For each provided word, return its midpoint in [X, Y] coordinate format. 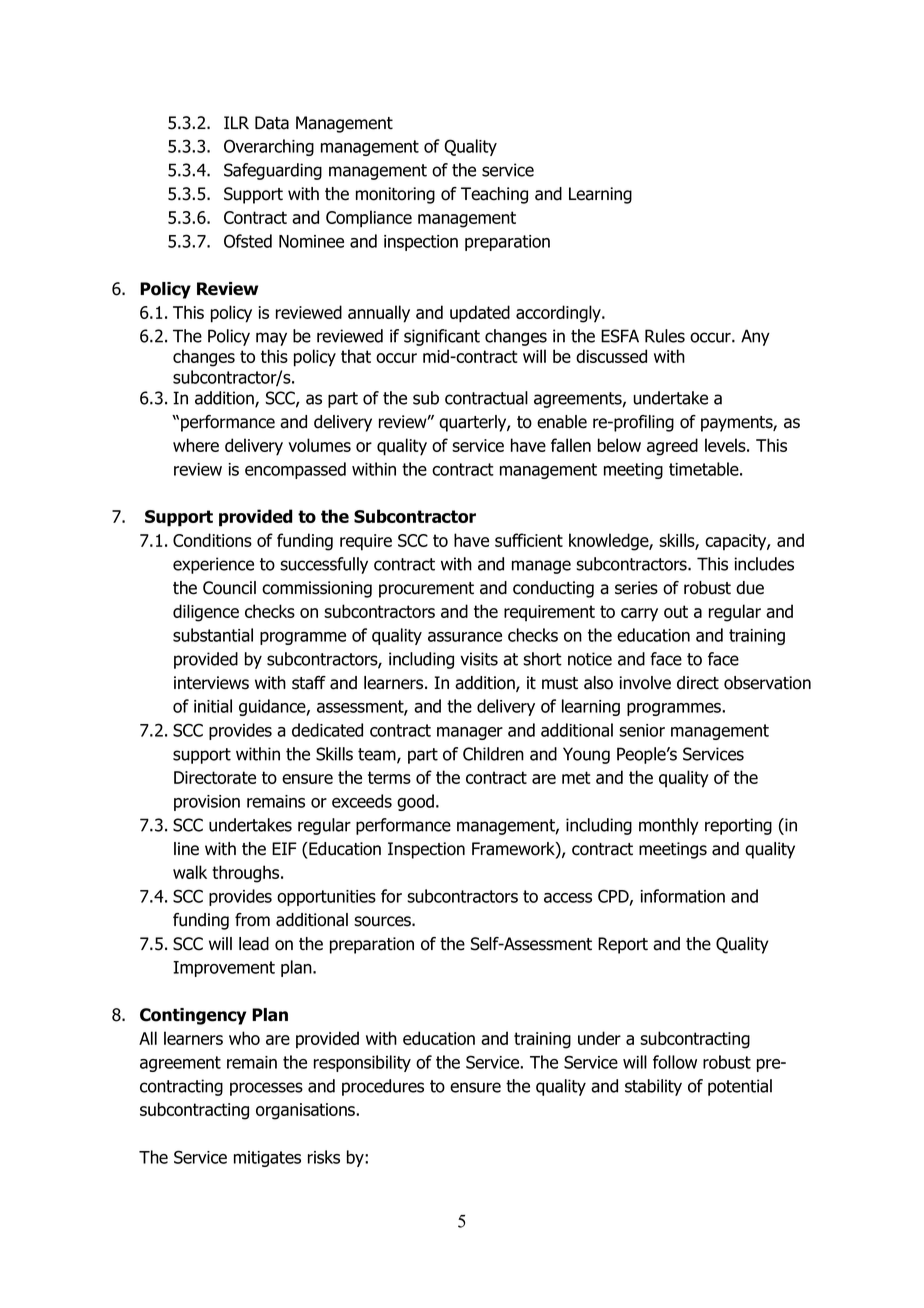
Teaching [494, 195]
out [676, 611]
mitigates [267, 1159]
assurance [465, 637]
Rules [665, 336]
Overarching [269, 147]
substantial [213, 635]
